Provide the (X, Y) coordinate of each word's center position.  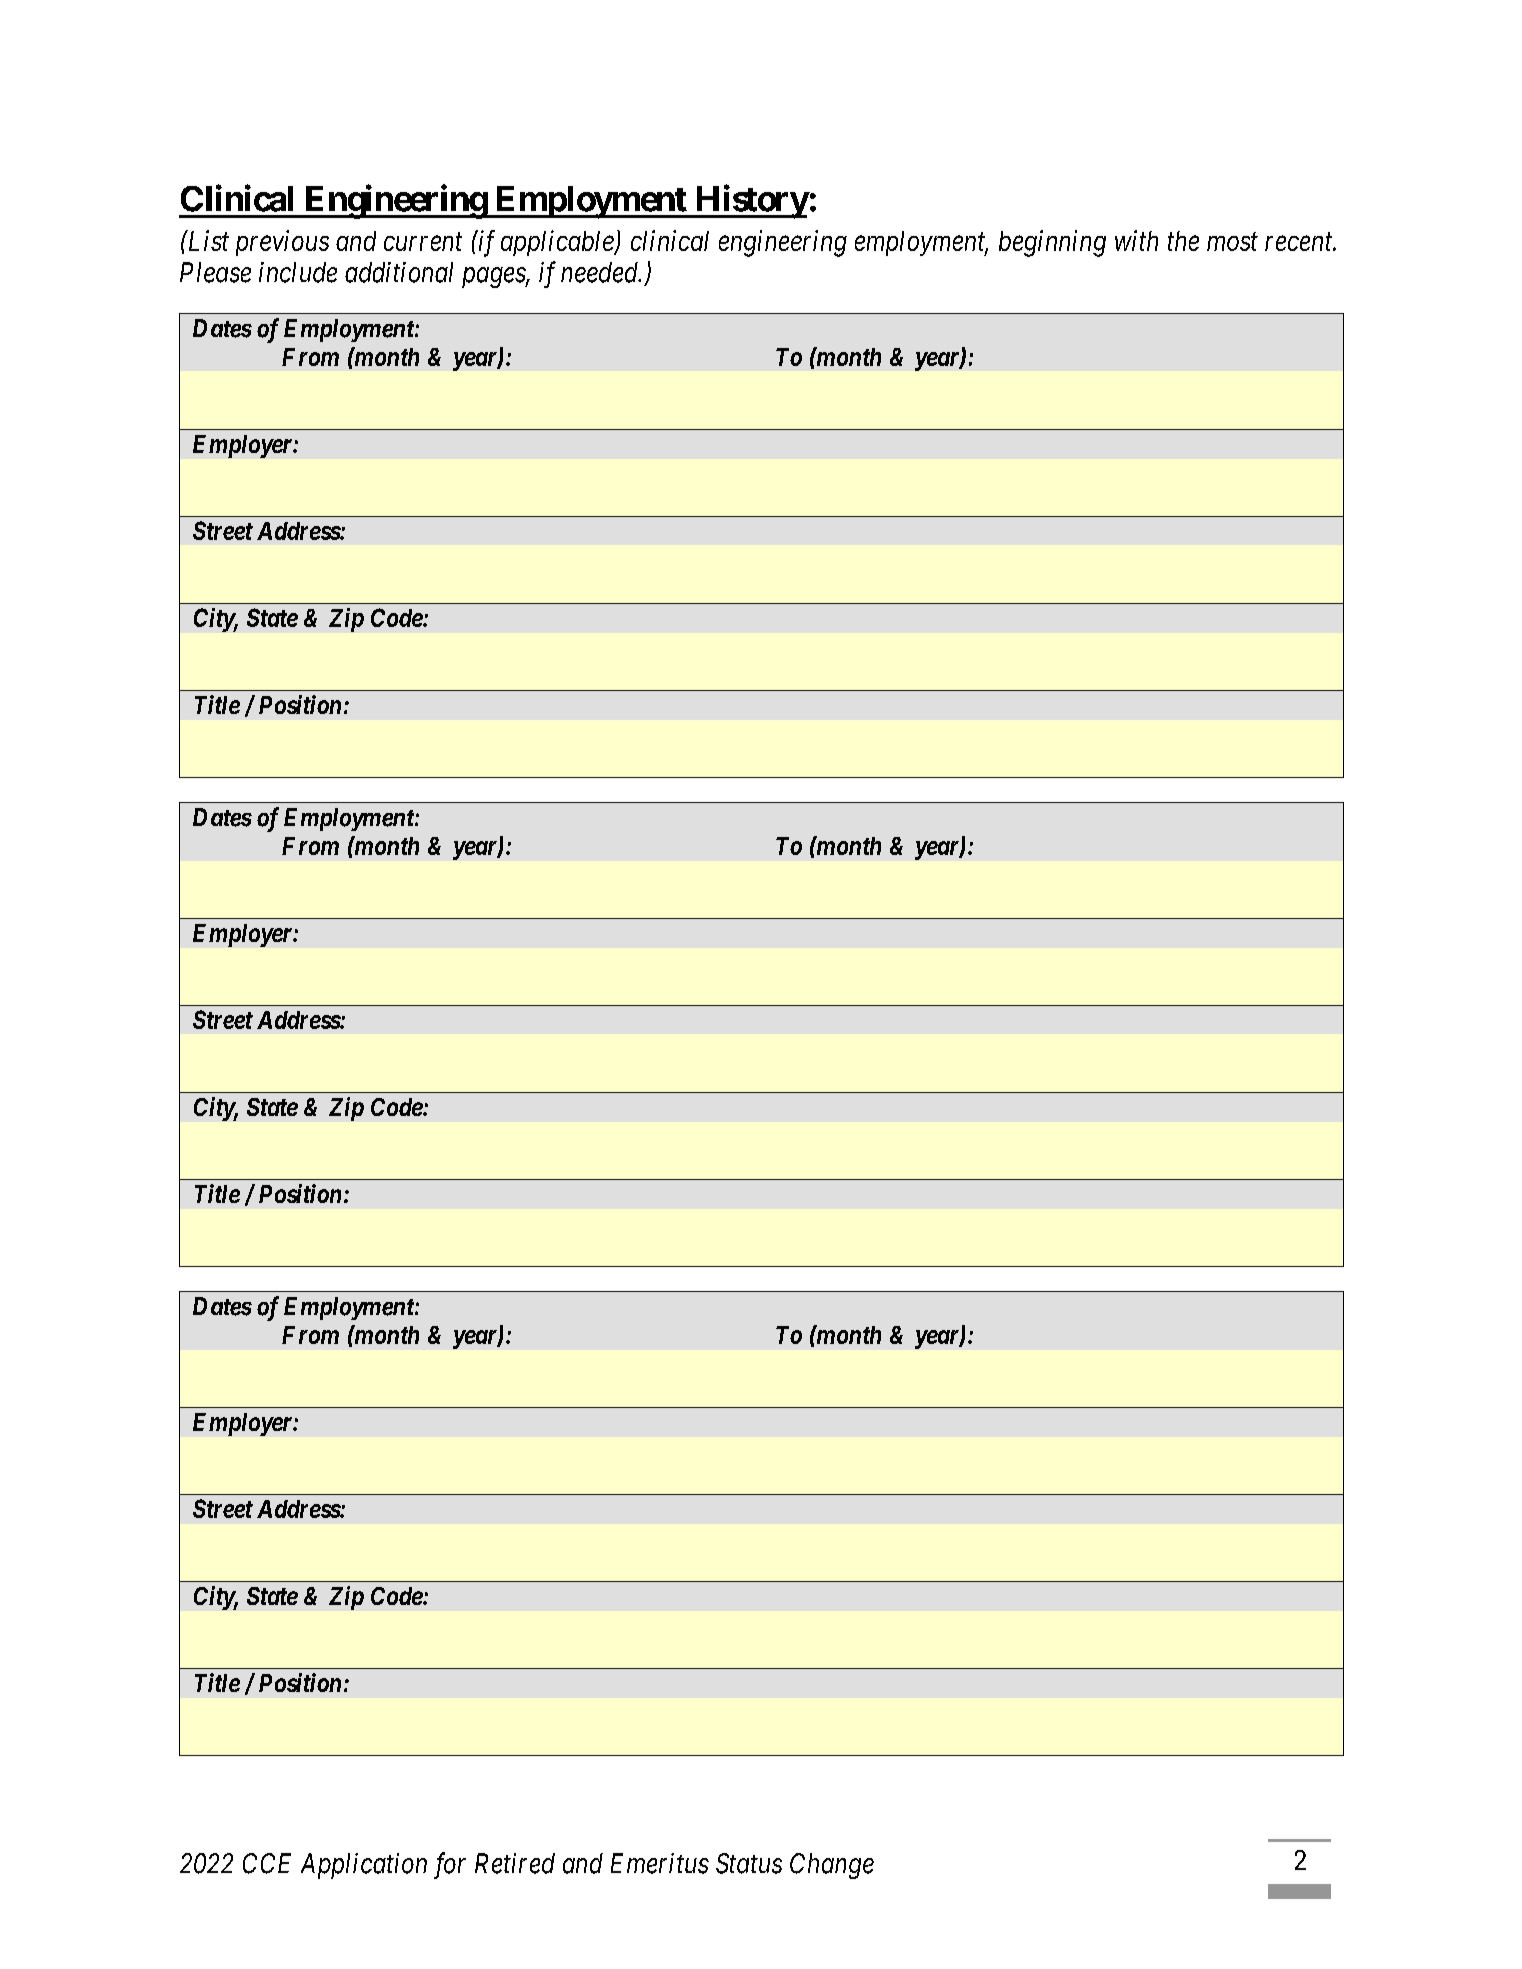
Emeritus (660, 1863)
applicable (558, 243)
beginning (1052, 243)
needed (601, 272)
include (298, 272)
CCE (267, 1863)
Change (832, 1866)
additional (399, 272)
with (1136, 240)
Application (364, 1866)
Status (749, 1863)
